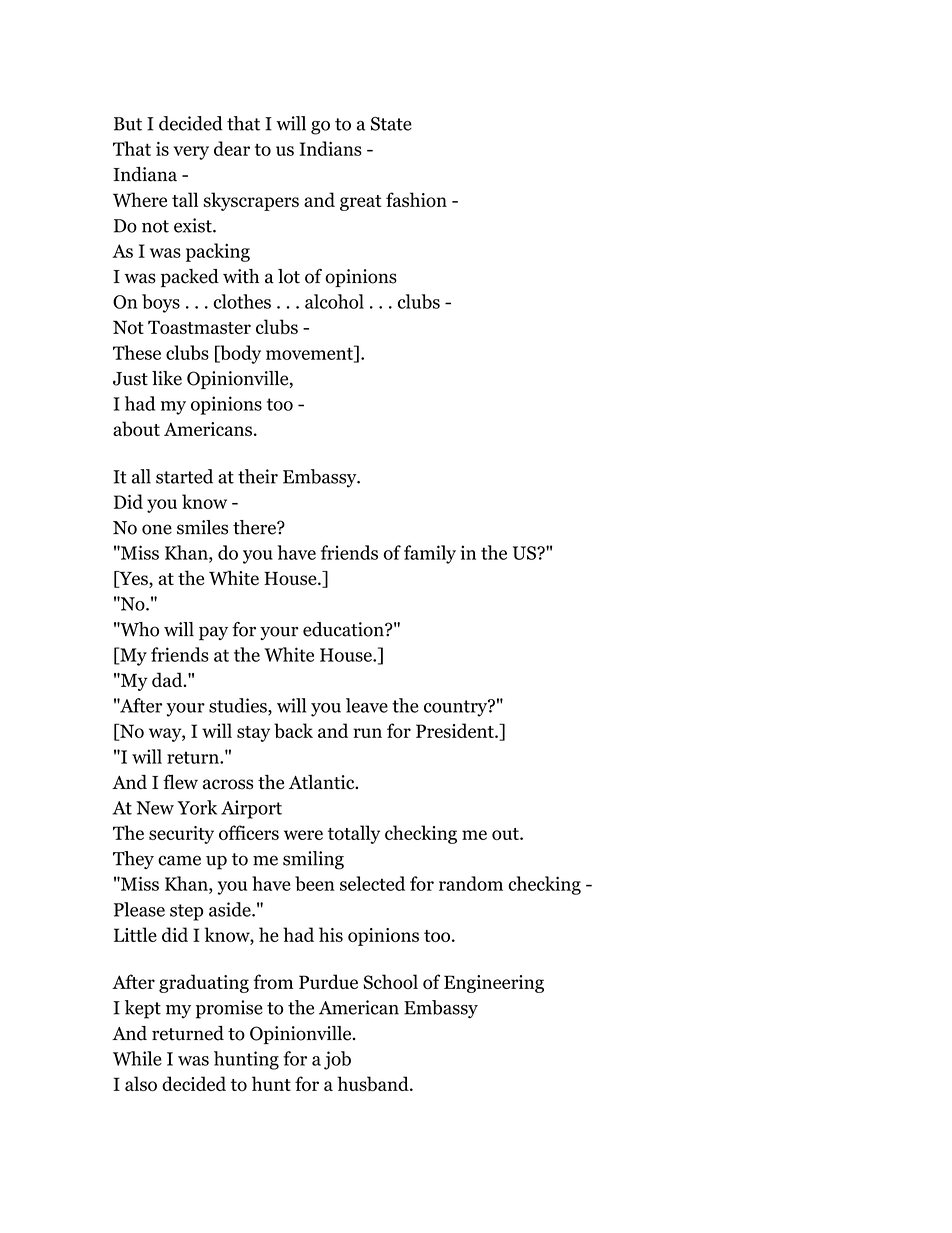 The image size is (952, 1233). What do you see at coordinates (167, 378) in the screenshot?
I see `like` at bounding box center [167, 378].
